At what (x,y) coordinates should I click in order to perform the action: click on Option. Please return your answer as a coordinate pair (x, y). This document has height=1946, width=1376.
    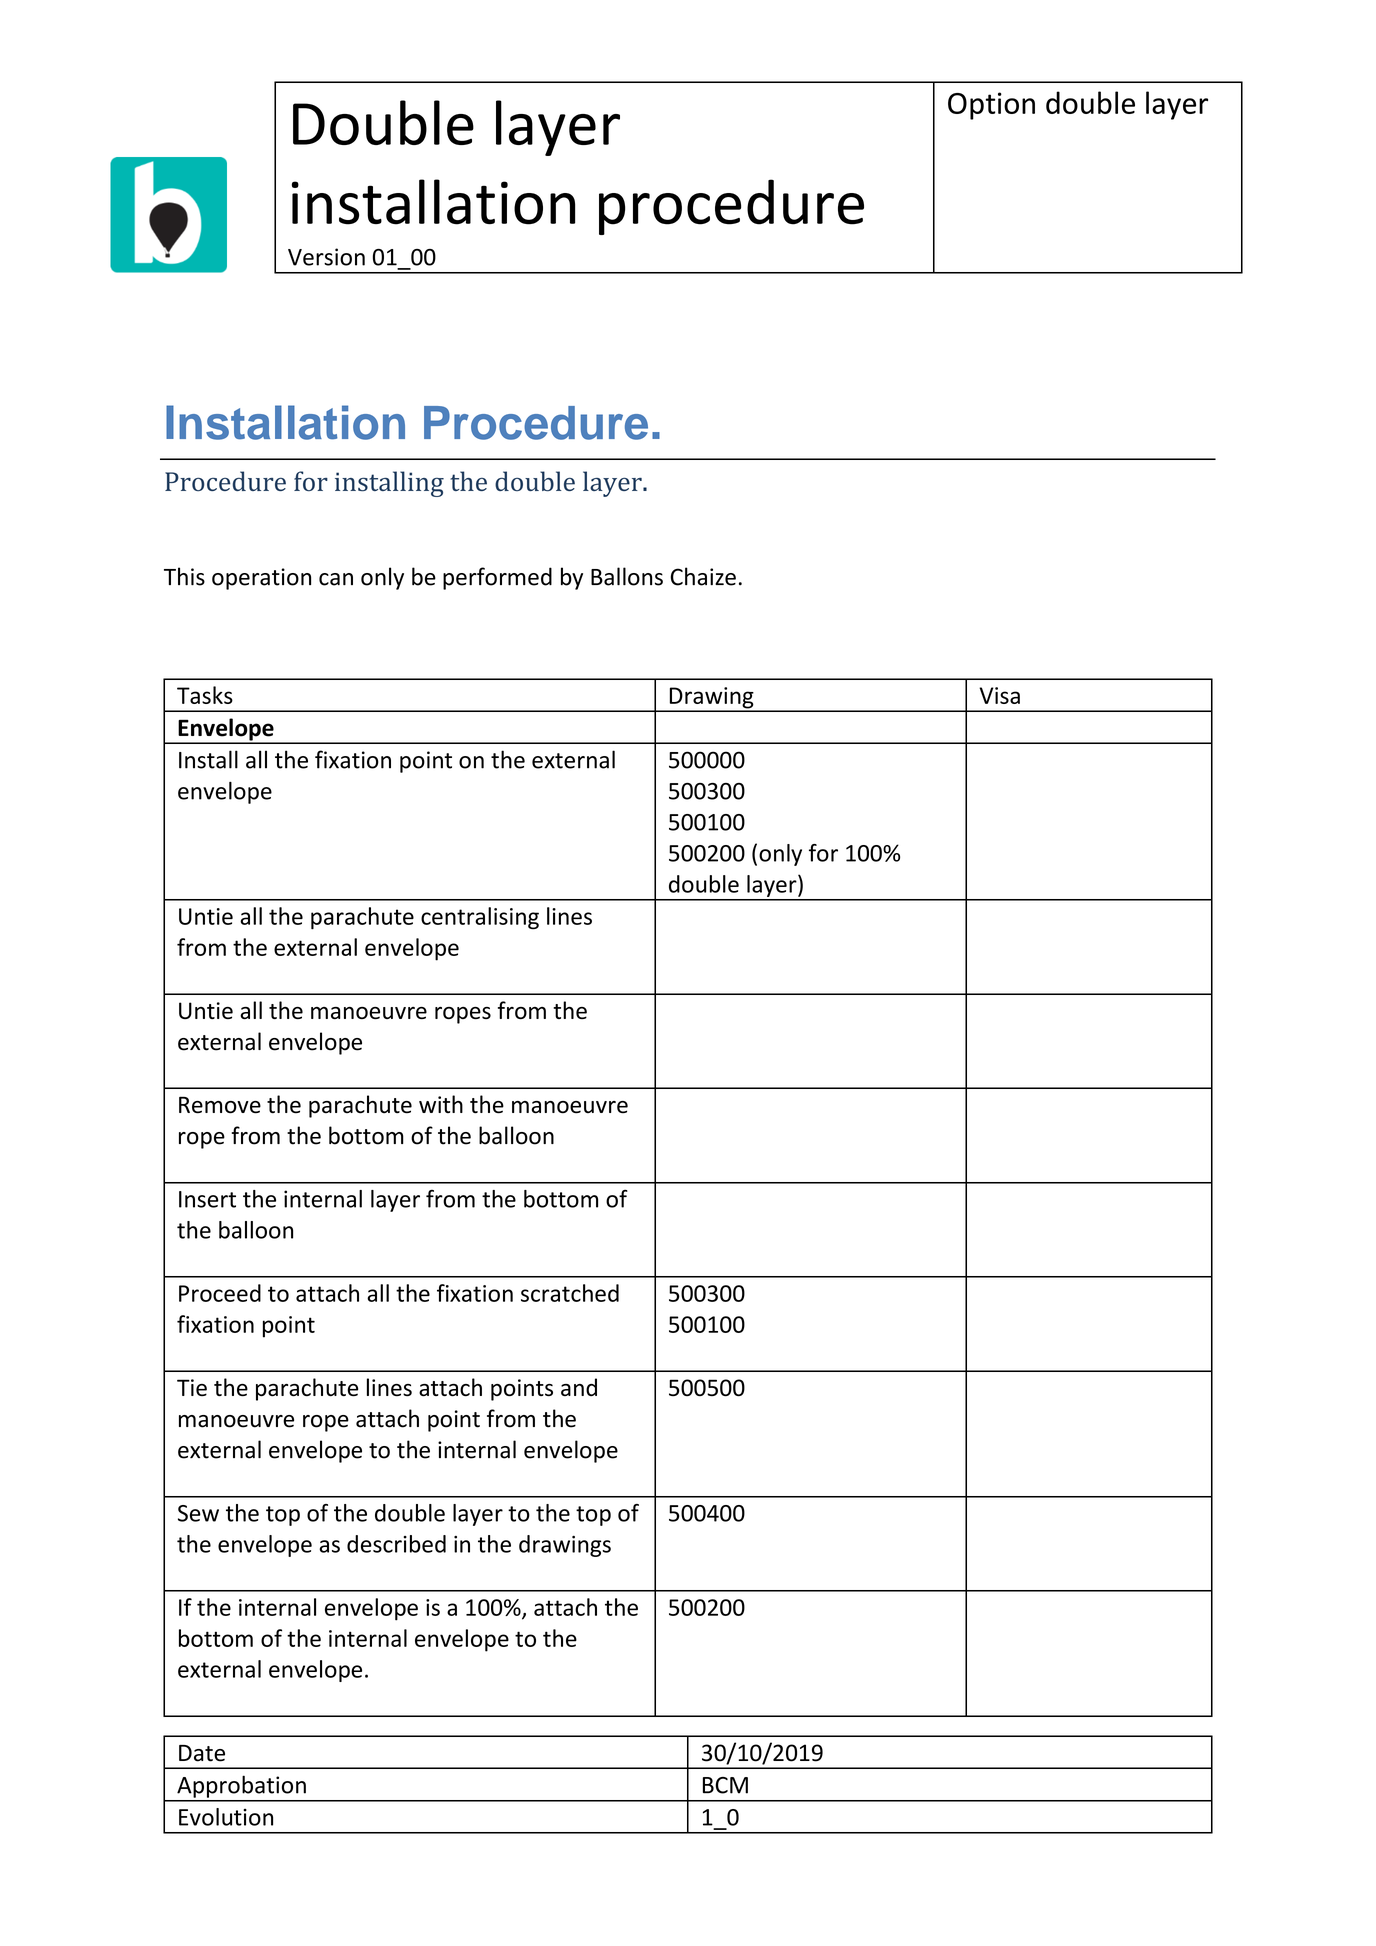
    Looking at the image, I should click on (991, 106).
